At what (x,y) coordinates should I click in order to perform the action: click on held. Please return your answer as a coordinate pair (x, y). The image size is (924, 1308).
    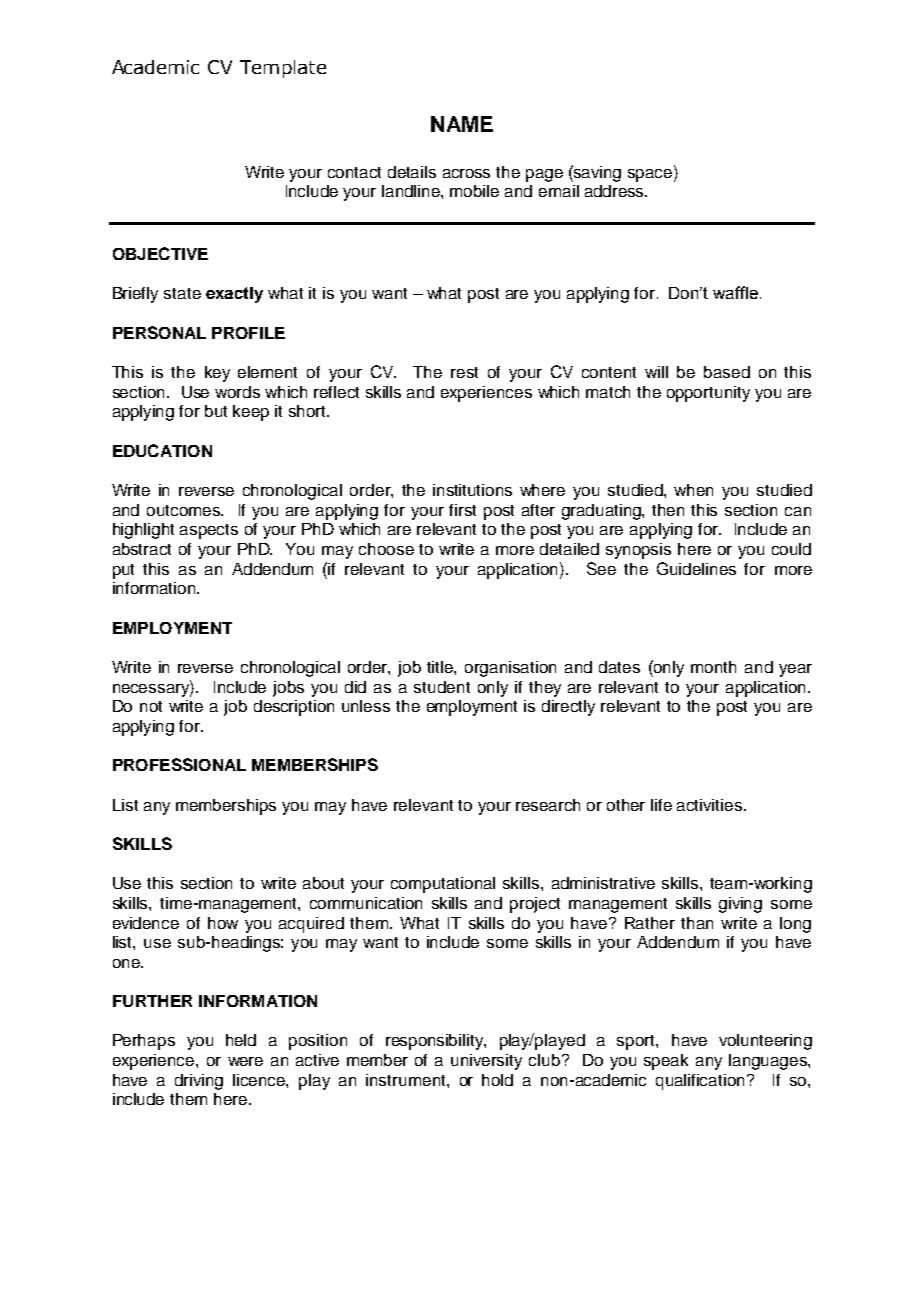
    Looking at the image, I should click on (241, 1040).
